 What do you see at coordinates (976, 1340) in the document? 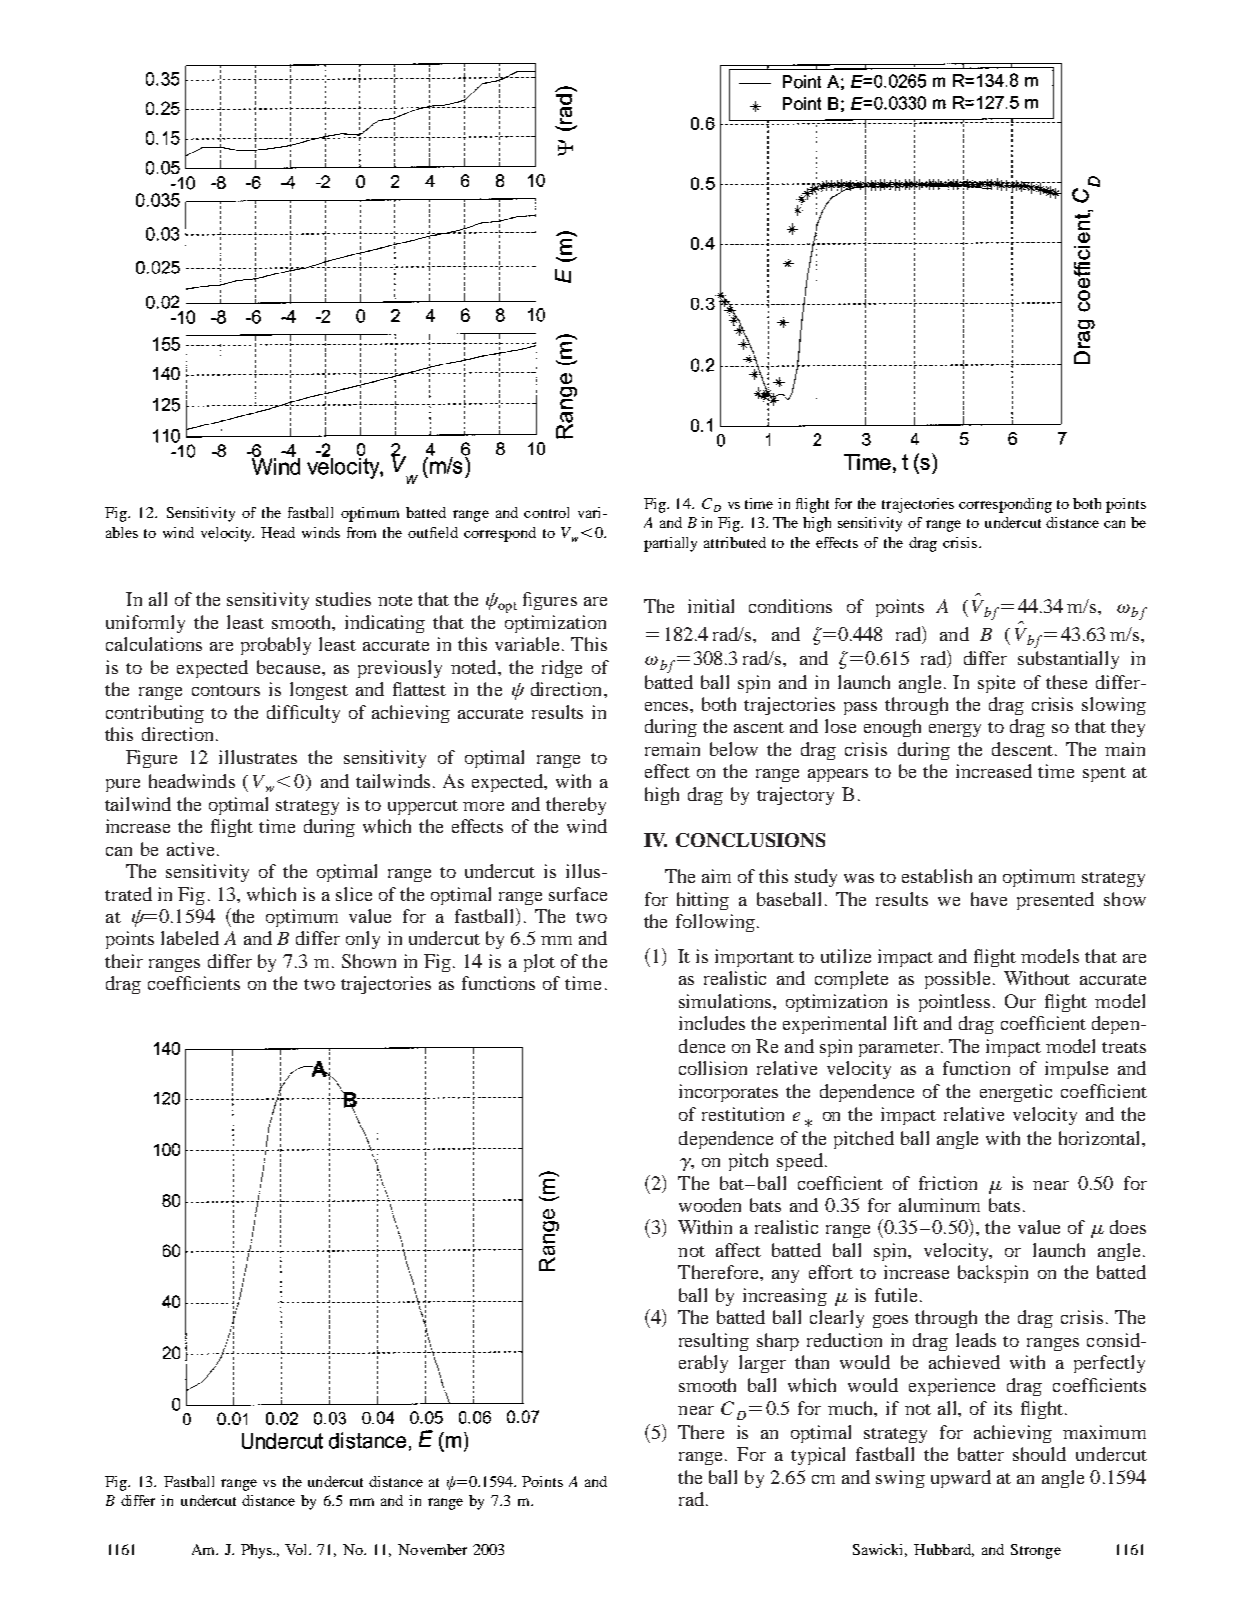
I see `leads` at bounding box center [976, 1340].
